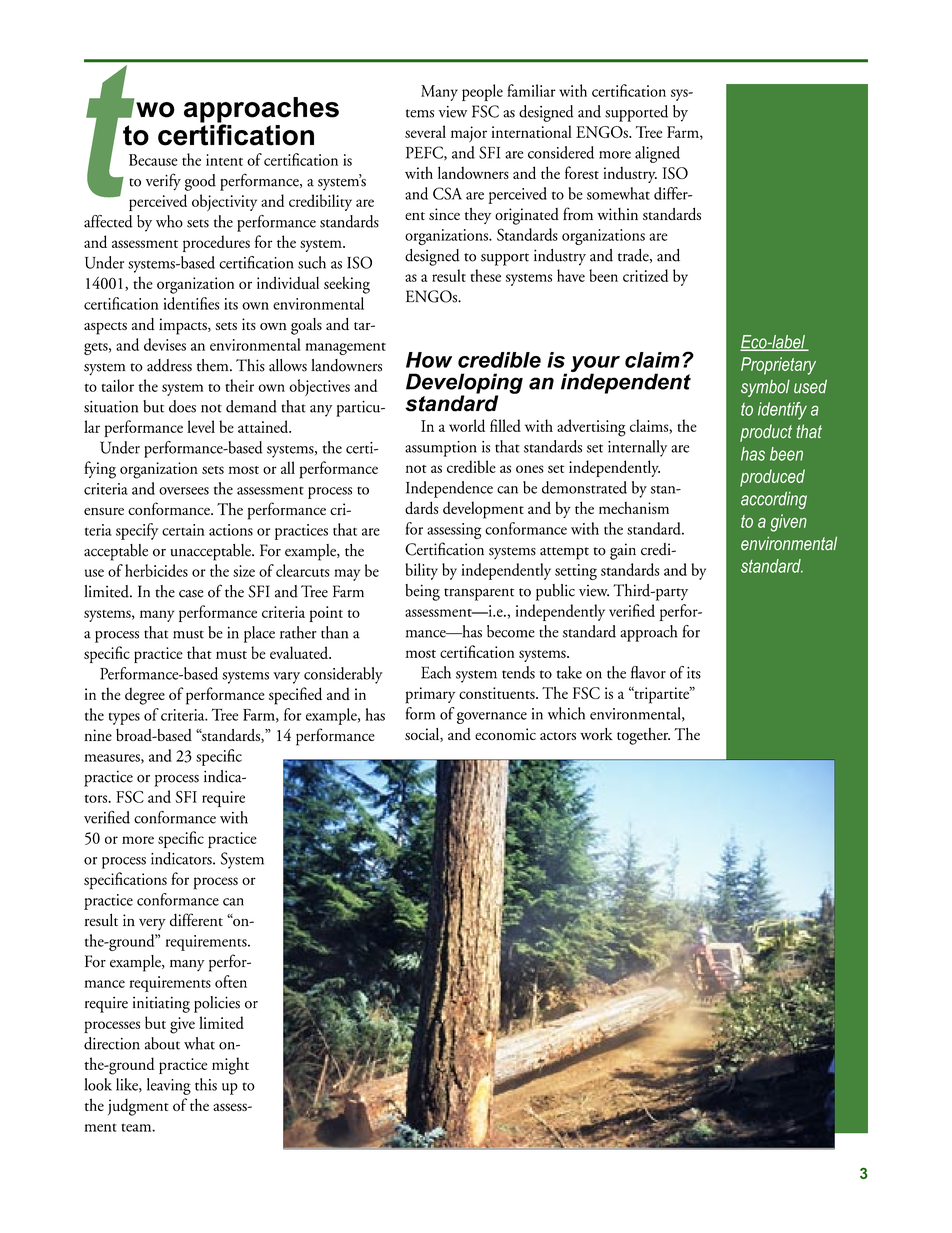  I want to click on major, so click(469, 134).
